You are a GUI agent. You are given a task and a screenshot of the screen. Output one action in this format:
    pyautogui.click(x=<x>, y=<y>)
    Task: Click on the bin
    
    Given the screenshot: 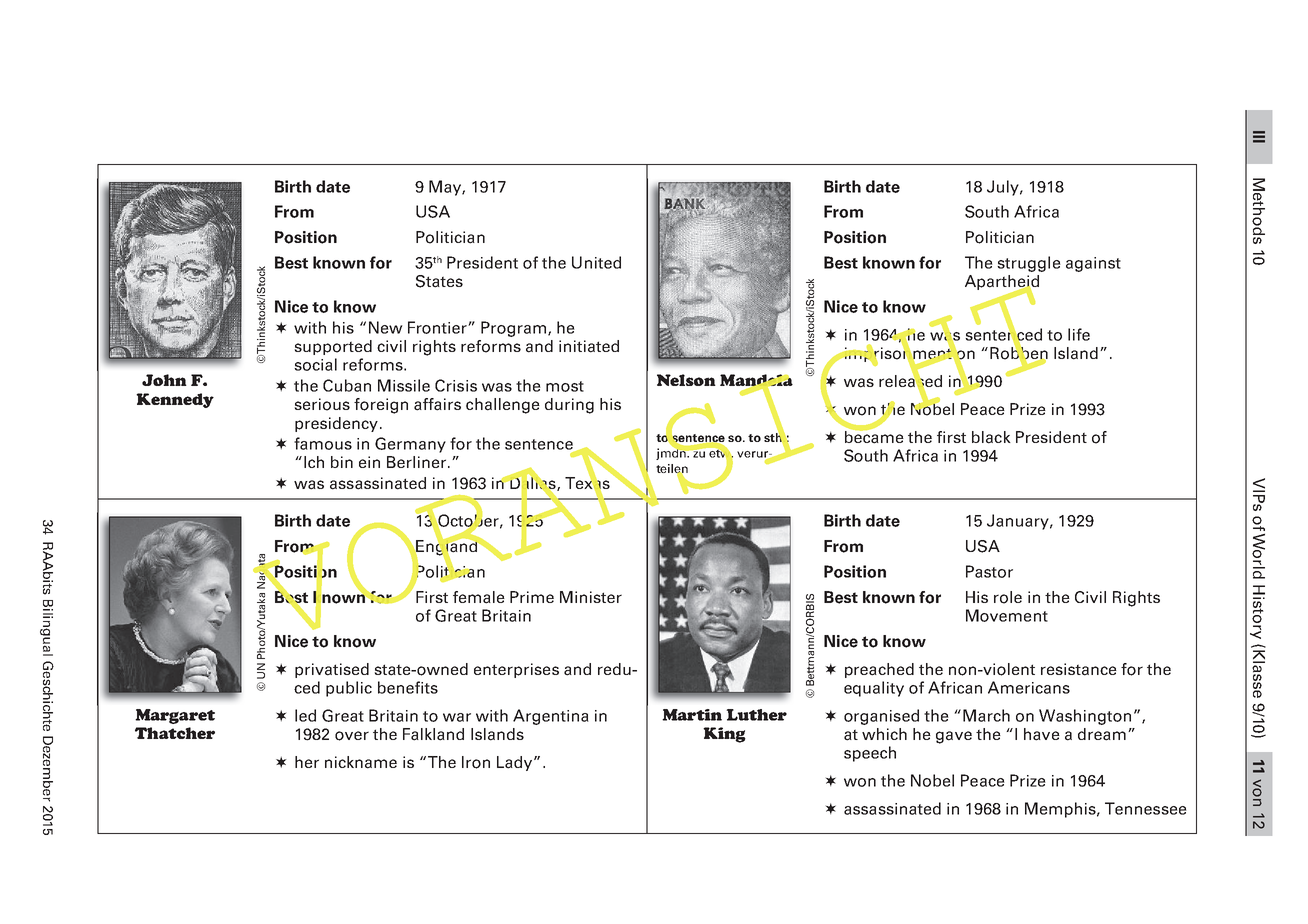 What is the action you would take?
    pyautogui.click(x=342, y=462)
